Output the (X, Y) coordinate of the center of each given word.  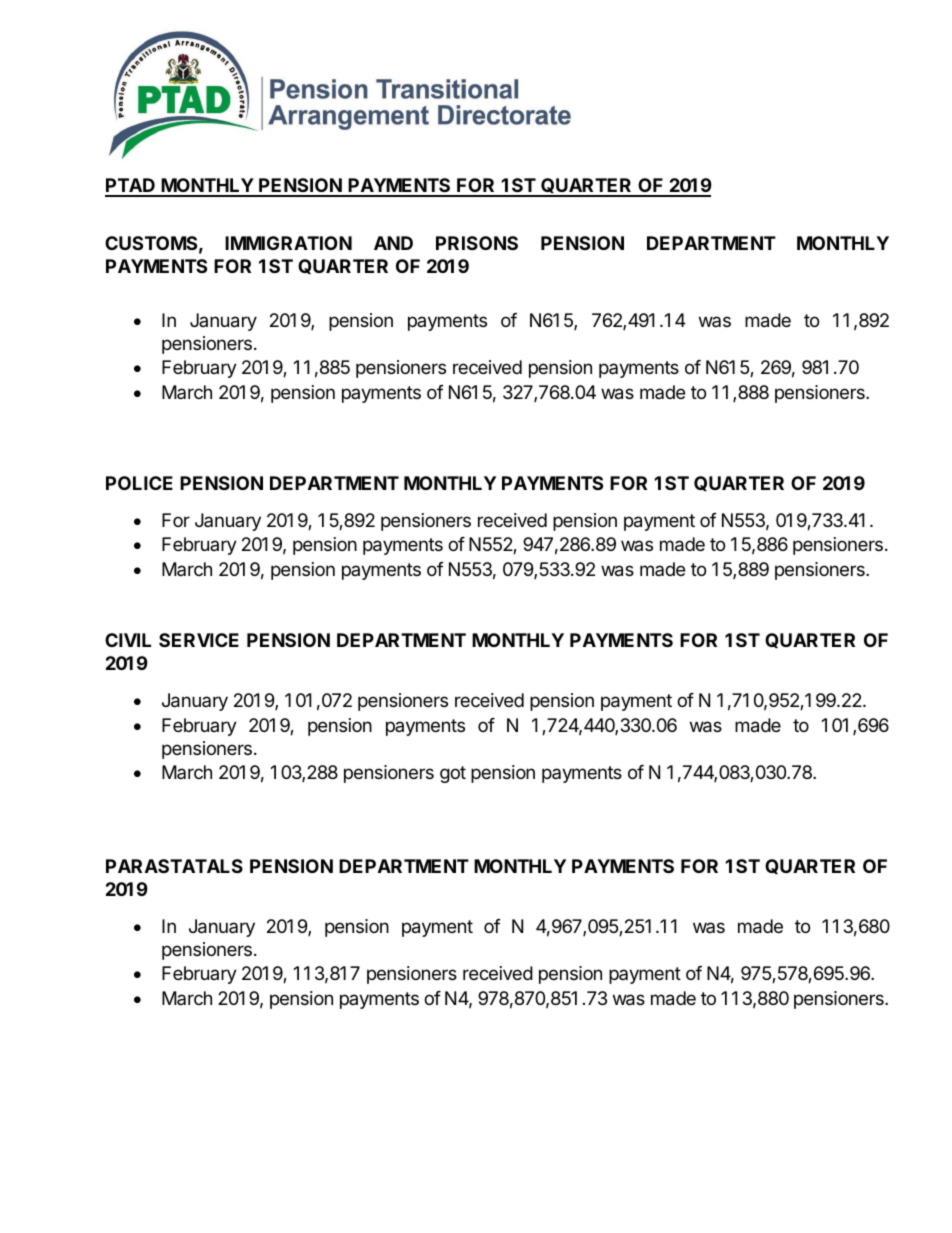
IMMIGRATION (288, 243)
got (453, 774)
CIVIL (128, 640)
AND (393, 243)
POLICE (139, 483)
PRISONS (477, 243)
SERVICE (199, 640)
